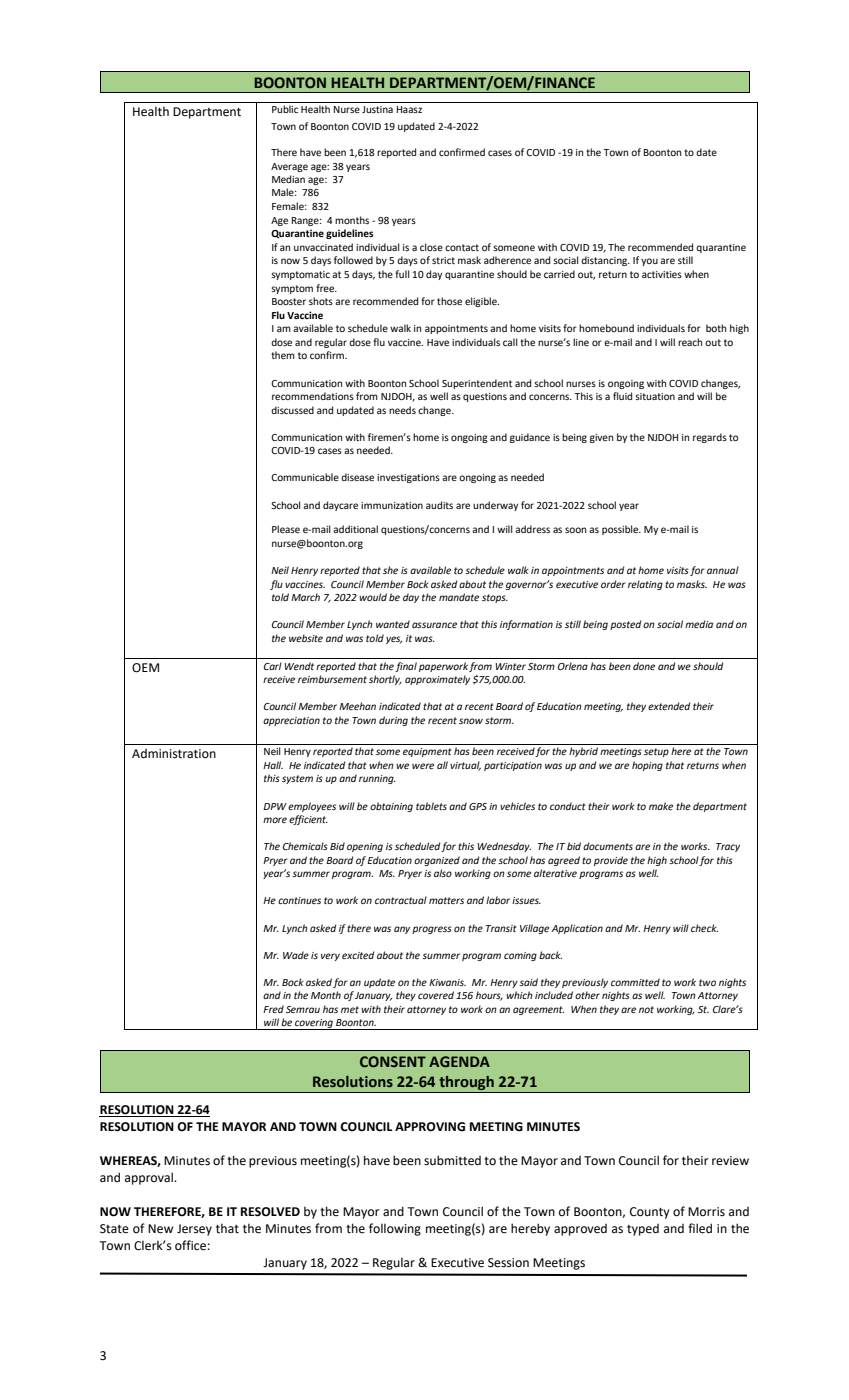  I want to click on organized, so click(437, 861).
